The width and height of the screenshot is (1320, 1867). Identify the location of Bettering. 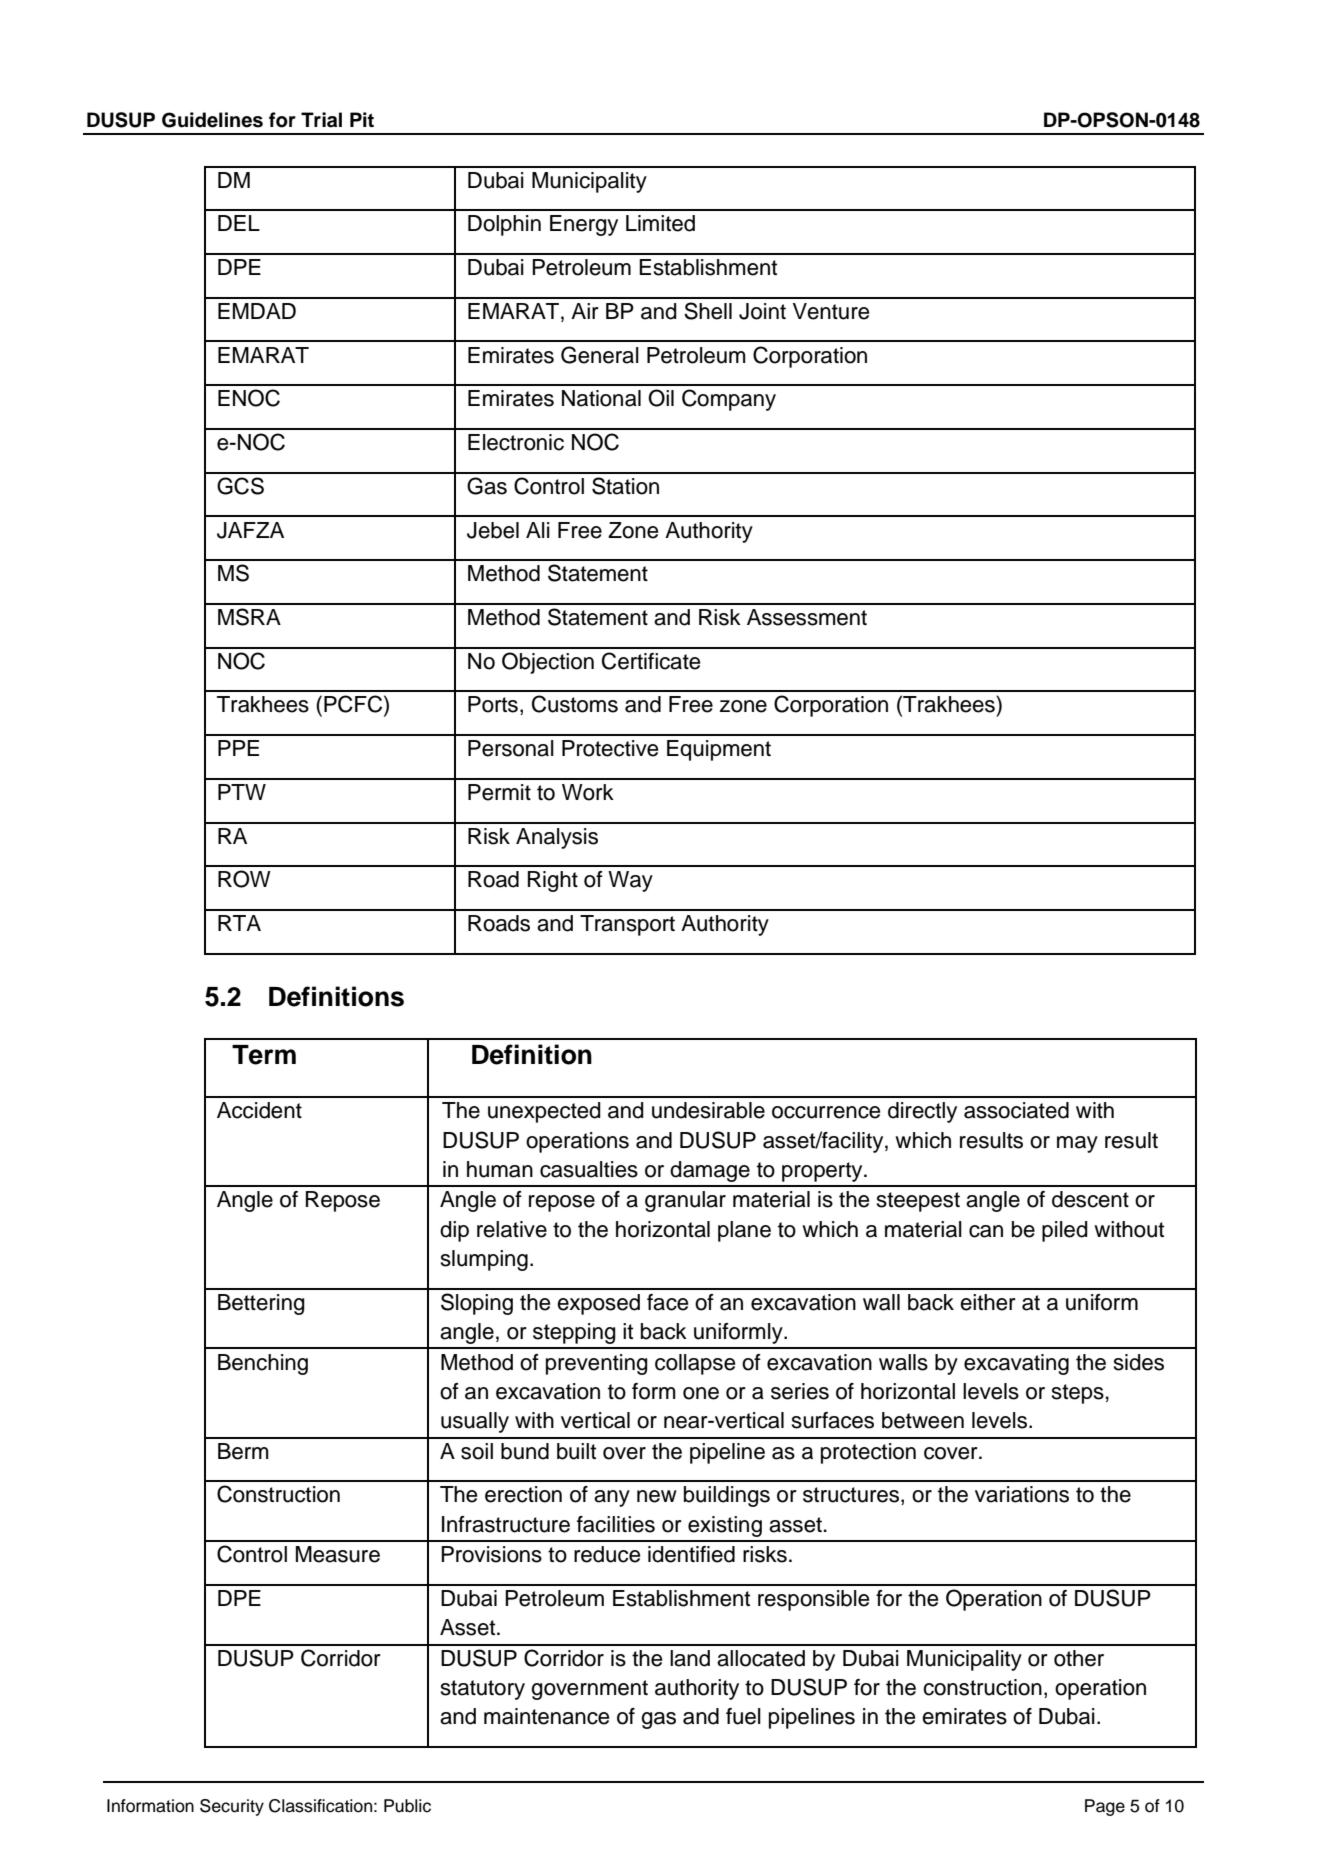
(261, 1304).
